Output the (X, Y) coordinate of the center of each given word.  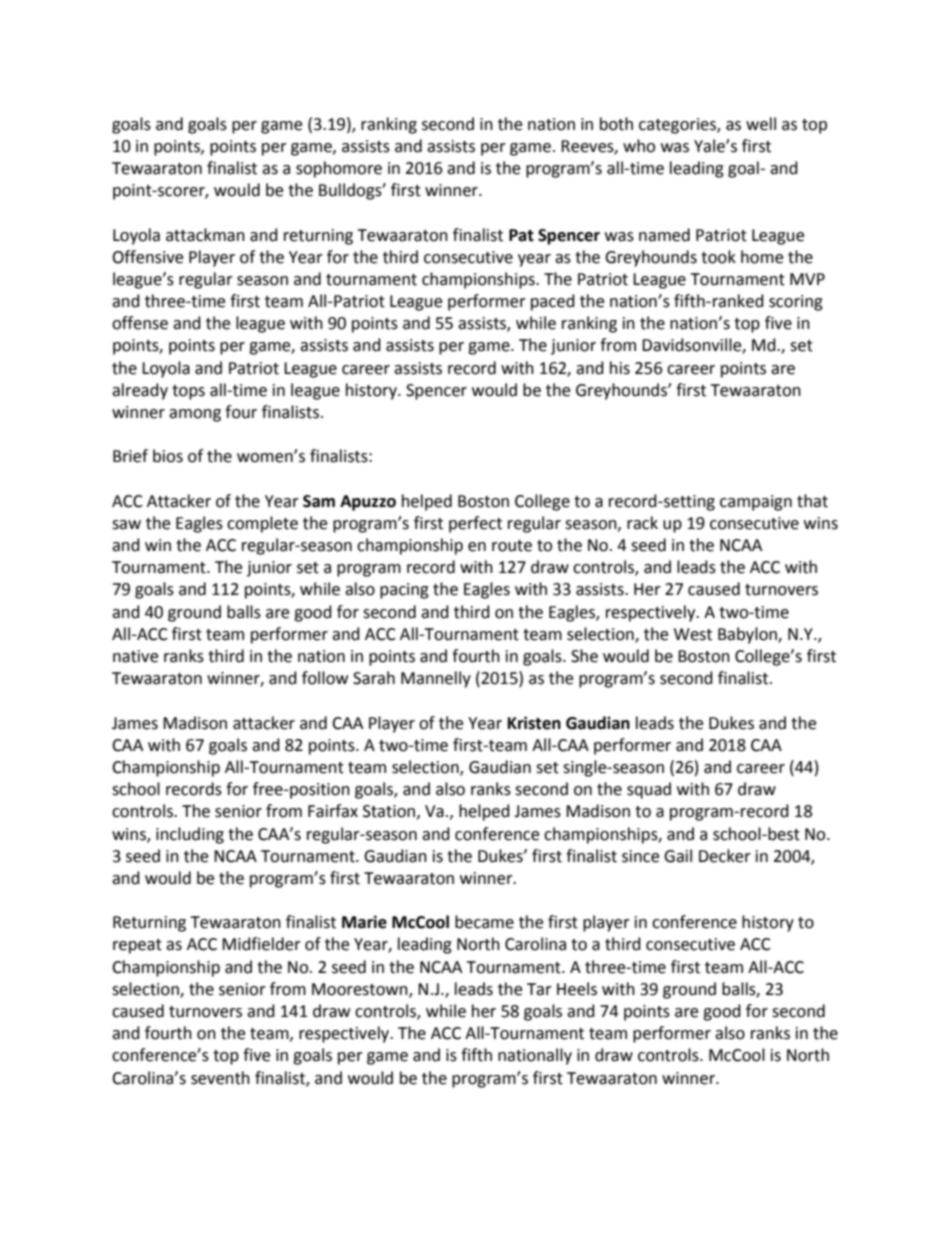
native (135, 656)
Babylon (748, 635)
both (616, 124)
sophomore (339, 169)
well (761, 124)
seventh (220, 1078)
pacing (404, 591)
